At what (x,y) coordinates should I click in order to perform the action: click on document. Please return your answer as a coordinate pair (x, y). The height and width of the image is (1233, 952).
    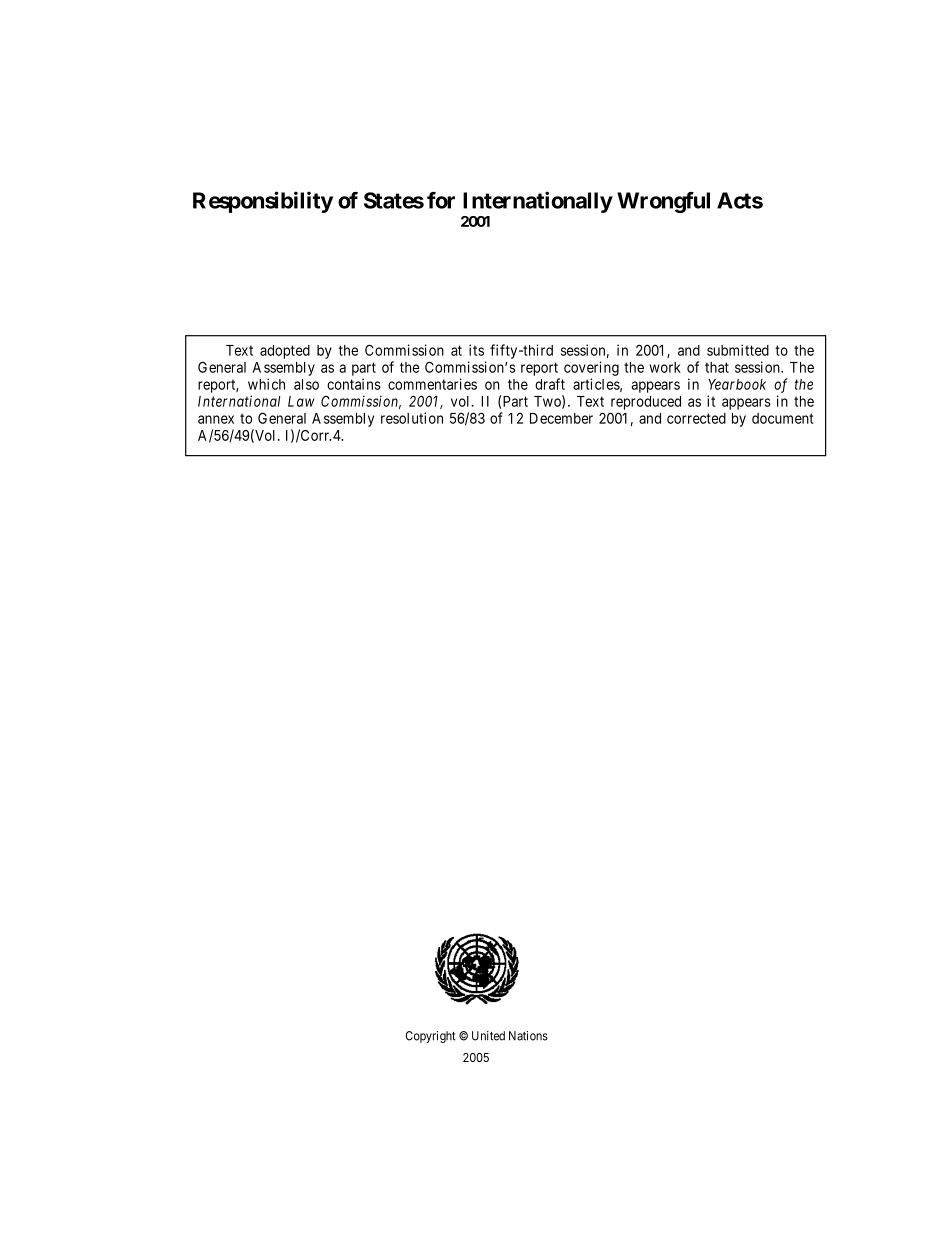
    Looking at the image, I should click on (783, 418).
